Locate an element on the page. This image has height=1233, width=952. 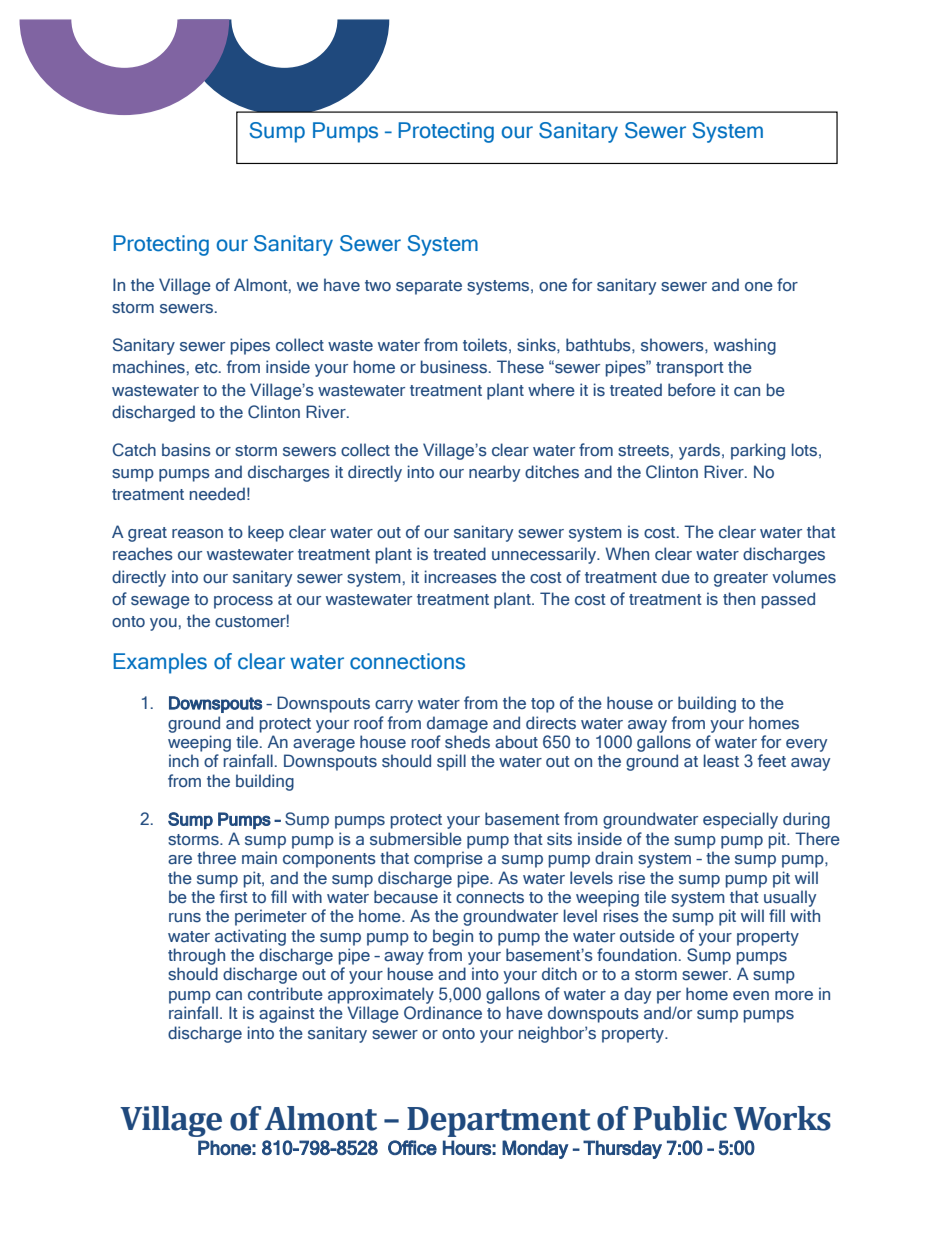
separate is located at coordinates (429, 287).
